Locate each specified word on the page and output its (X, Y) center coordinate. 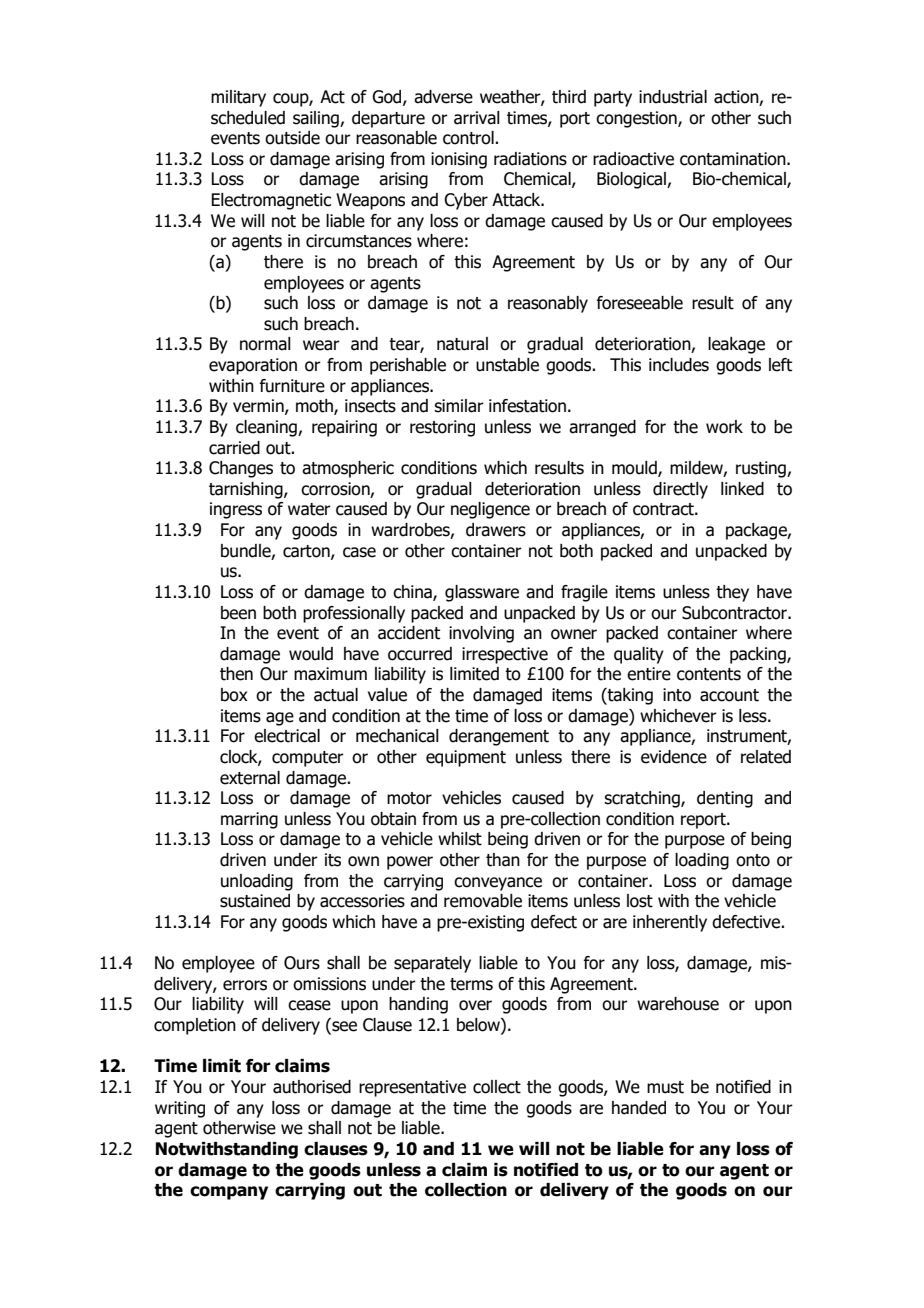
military (238, 98)
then (236, 674)
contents (709, 674)
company (229, 1193)
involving (481, 634)
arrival (477, 118)
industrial (673, 97)
